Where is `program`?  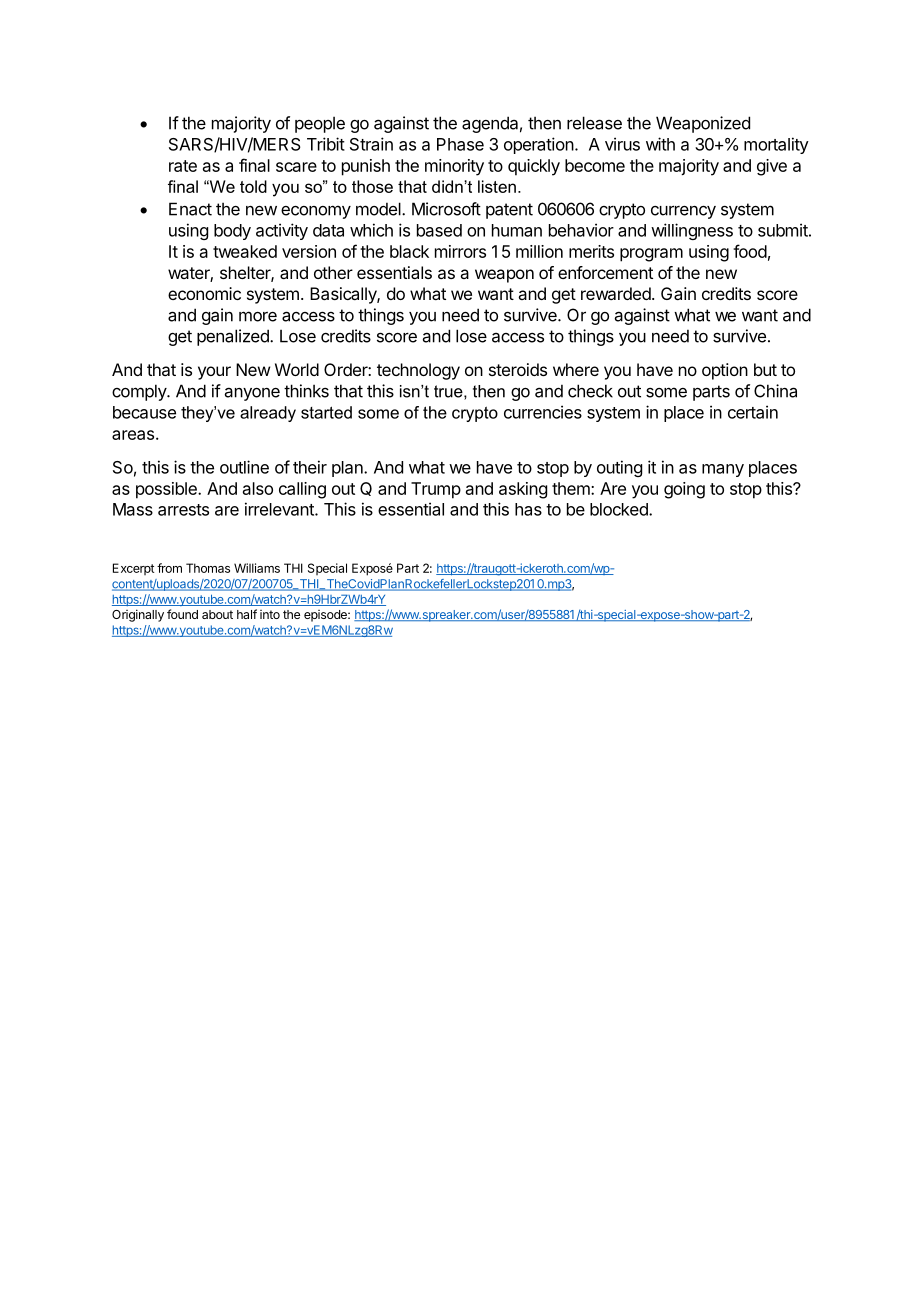
program is located at coordinates (651, 255).
